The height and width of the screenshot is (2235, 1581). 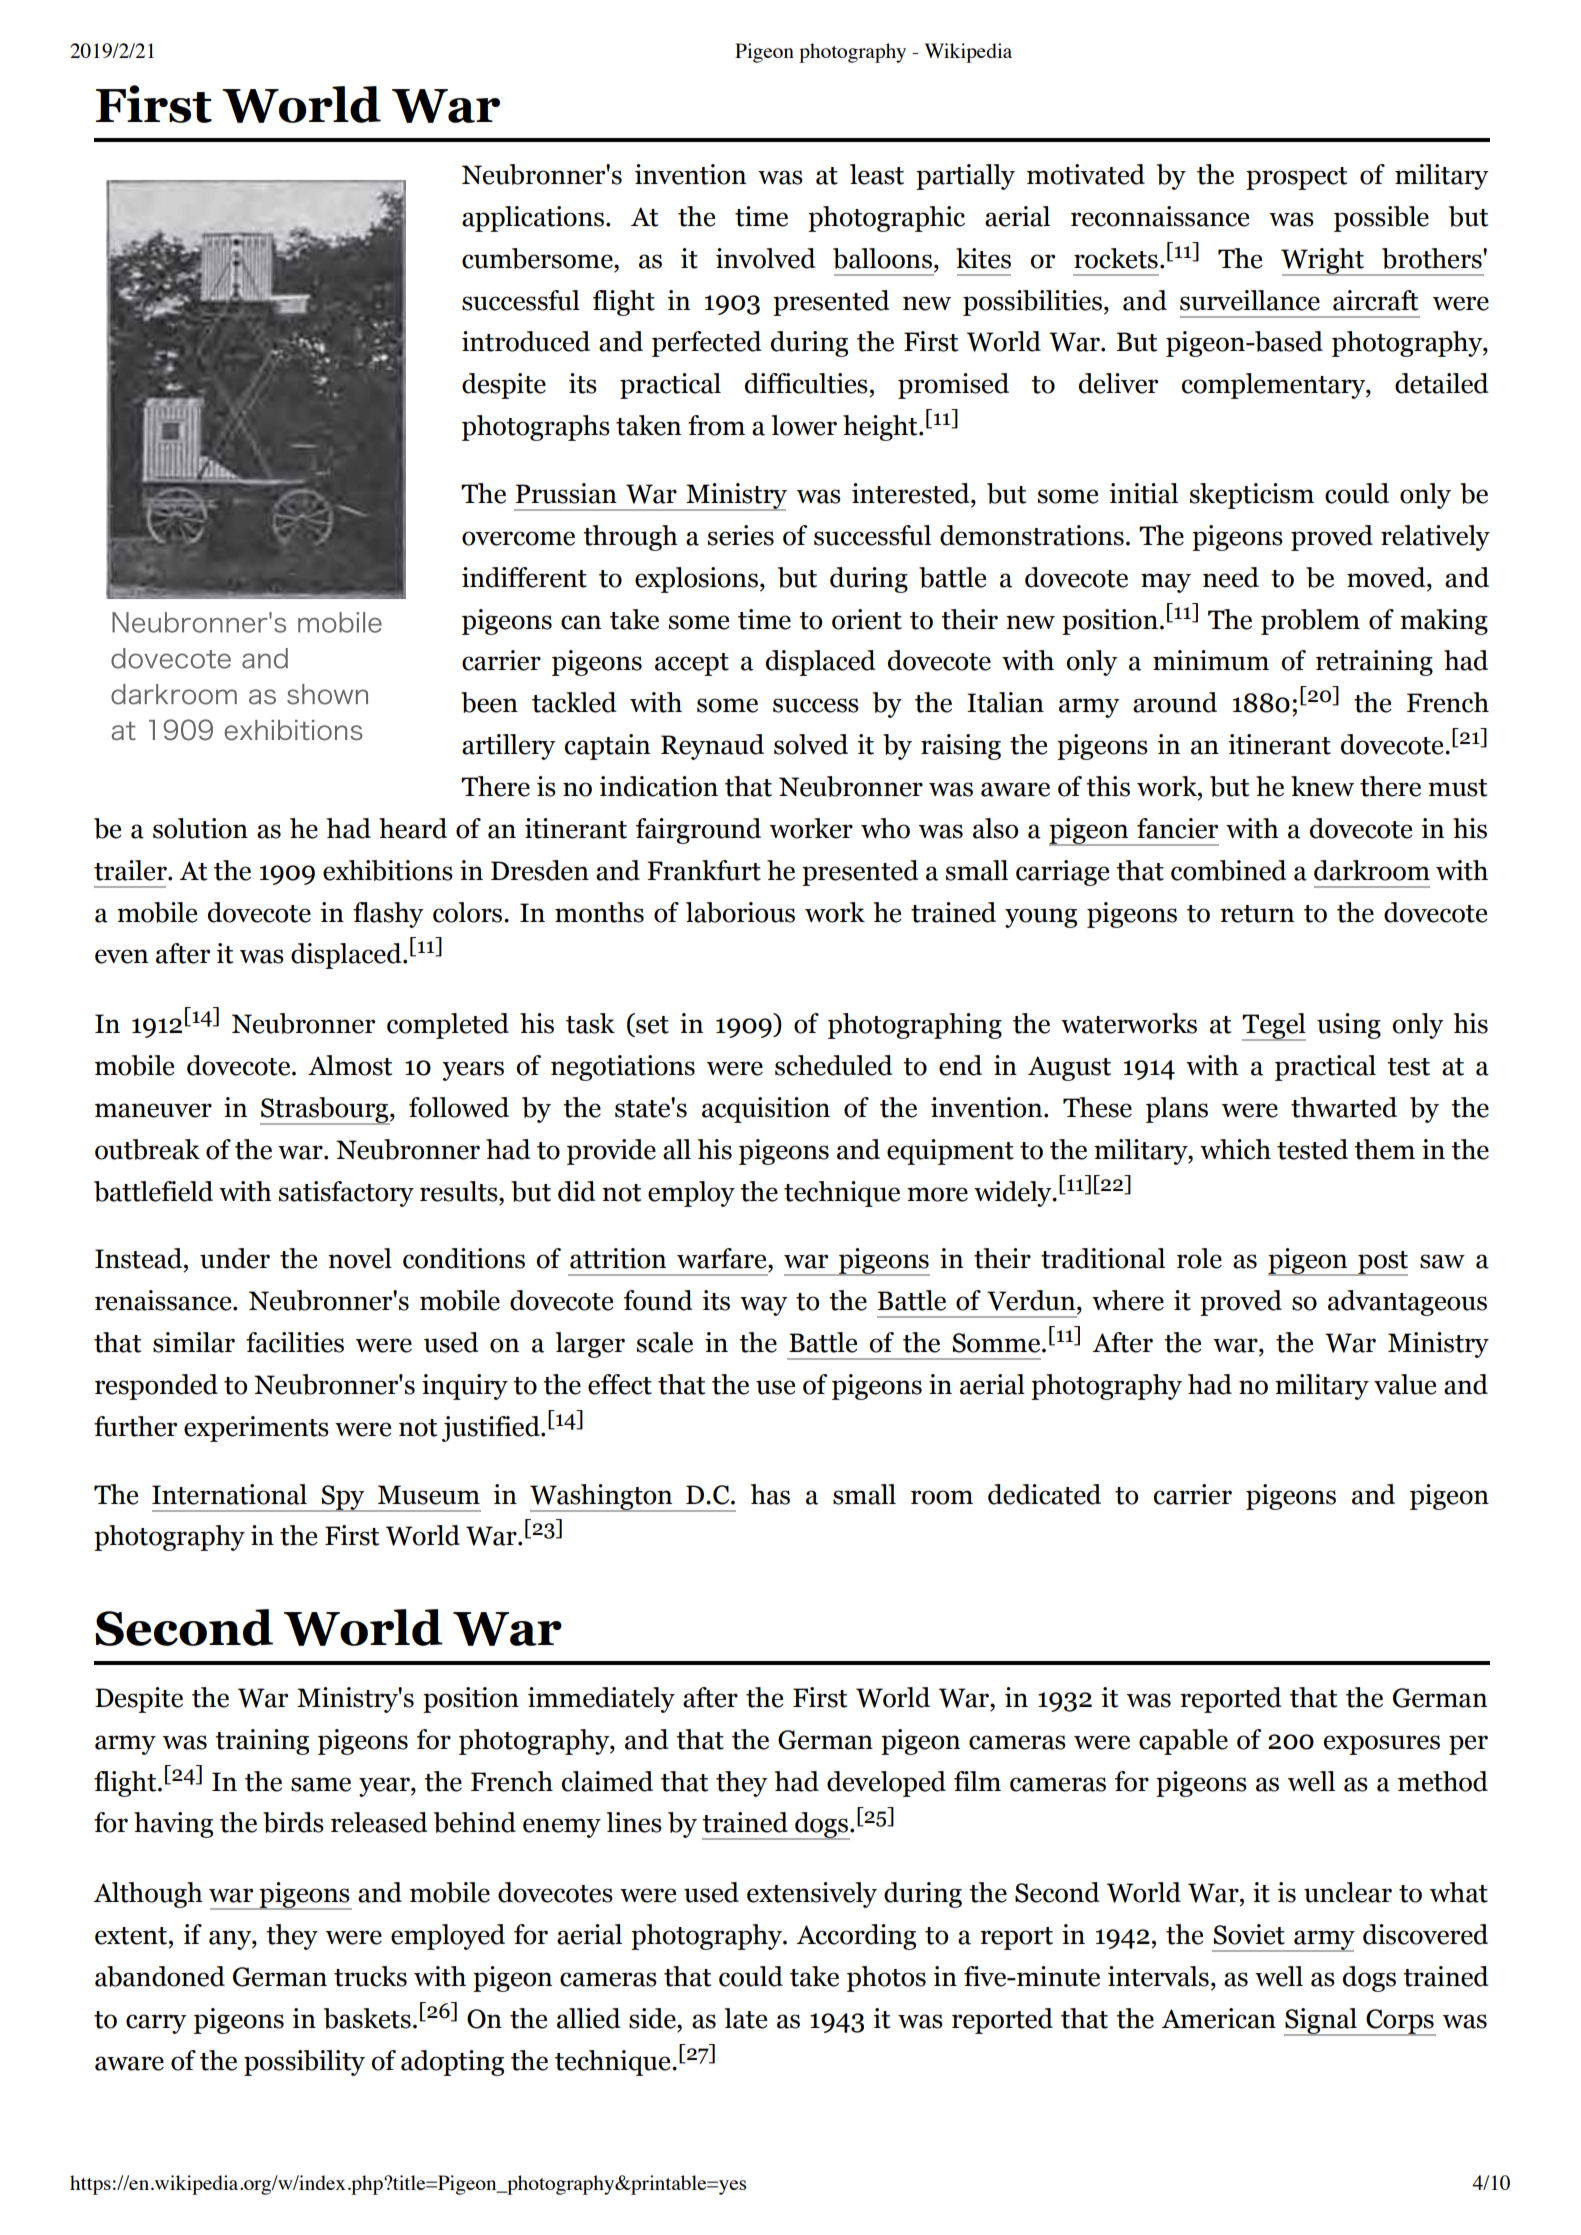 I want to click on involved, so click(x=766, y=258).
